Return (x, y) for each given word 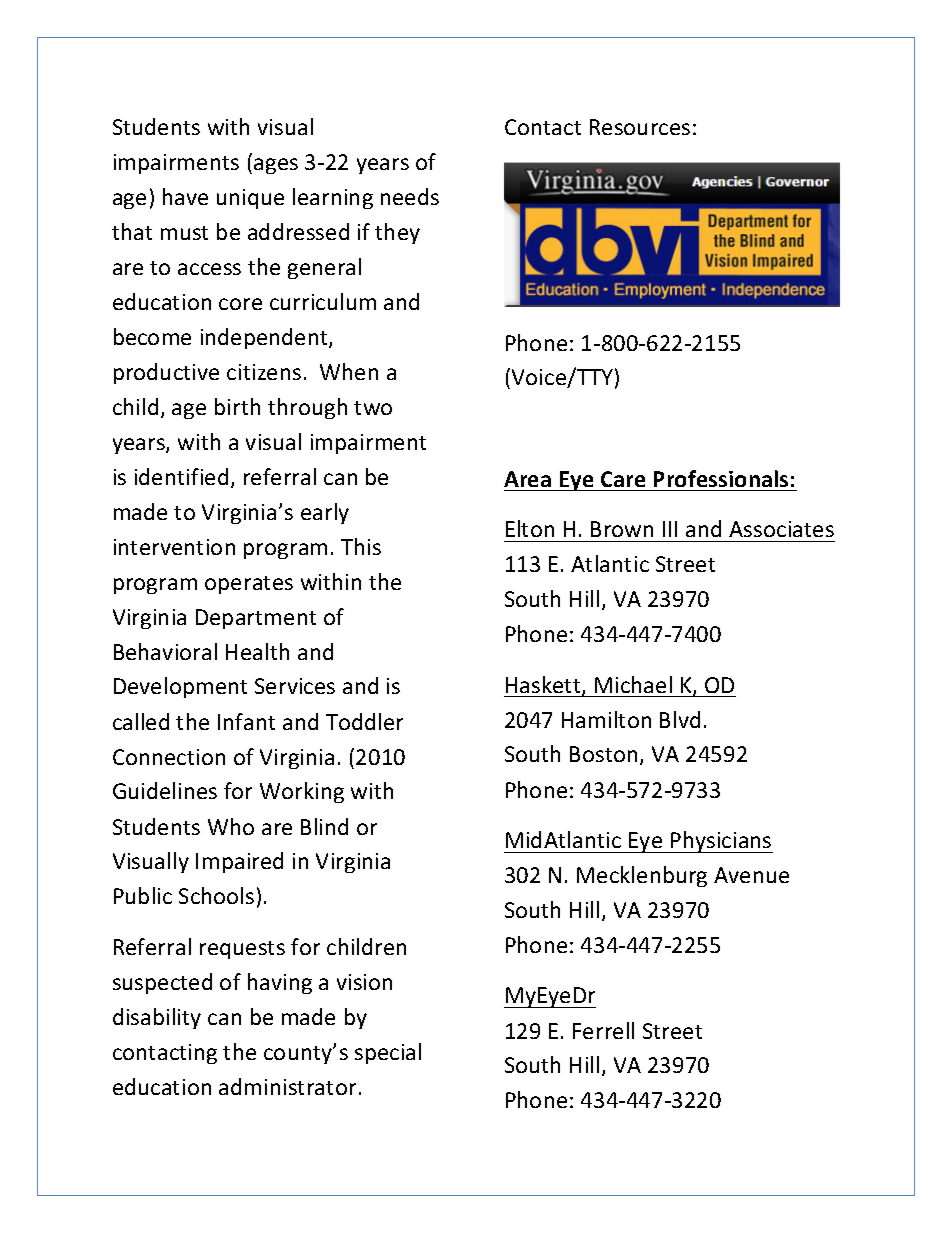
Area (527, 479)
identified (181, 476)
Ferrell (603, 1030)
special (388, 1053)
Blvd (680, 719)
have (185, 196)
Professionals (721, 478)
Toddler (364, 721)
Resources (640, 127)
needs (410, 196)
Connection (169, 757)
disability (157, 1018)
